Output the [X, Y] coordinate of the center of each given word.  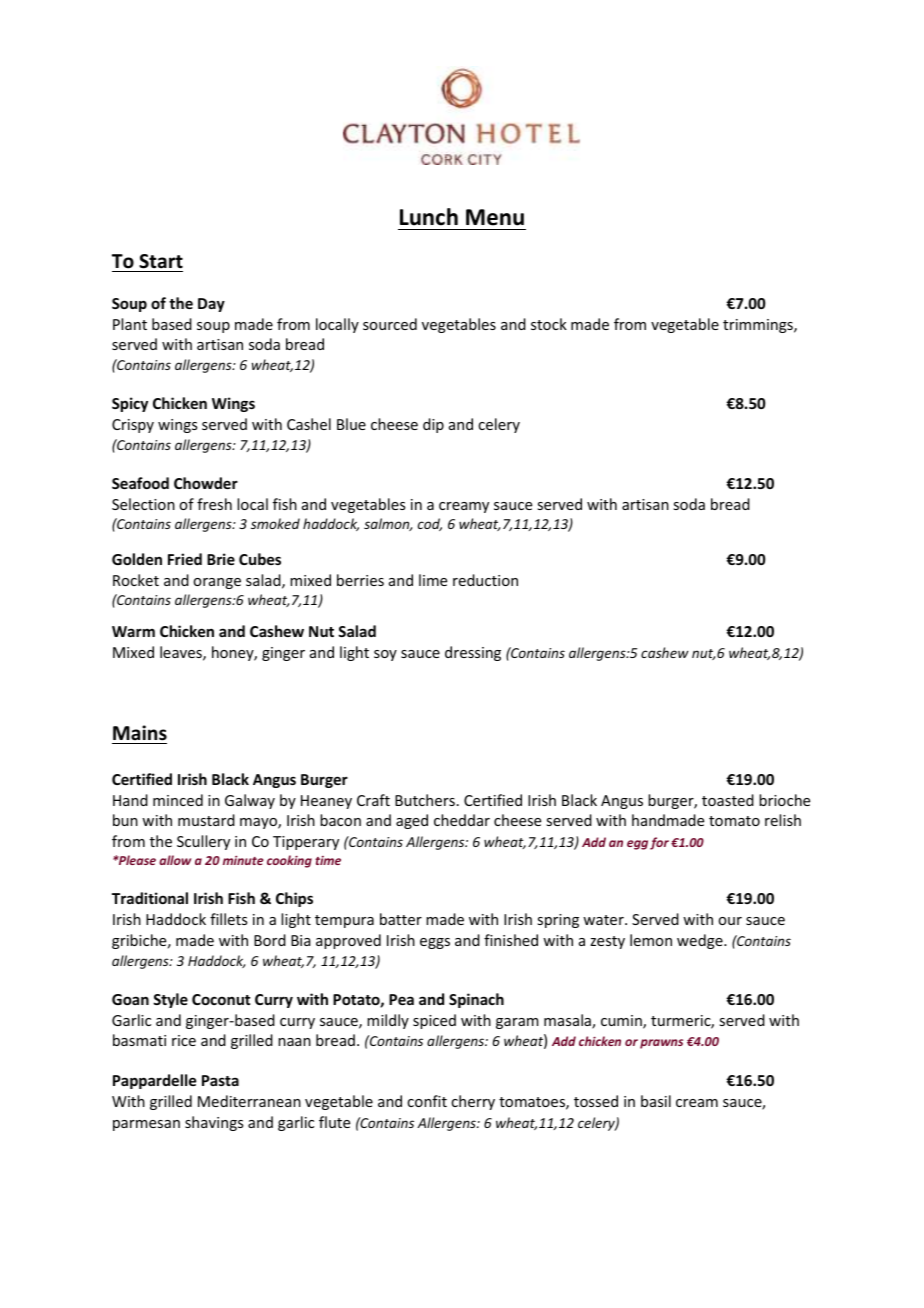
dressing [473, 653]
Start [161, 261]
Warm [133, 631]
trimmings [759, 326]
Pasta [220, 1080]
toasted [728, 800]
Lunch [429, 217]
